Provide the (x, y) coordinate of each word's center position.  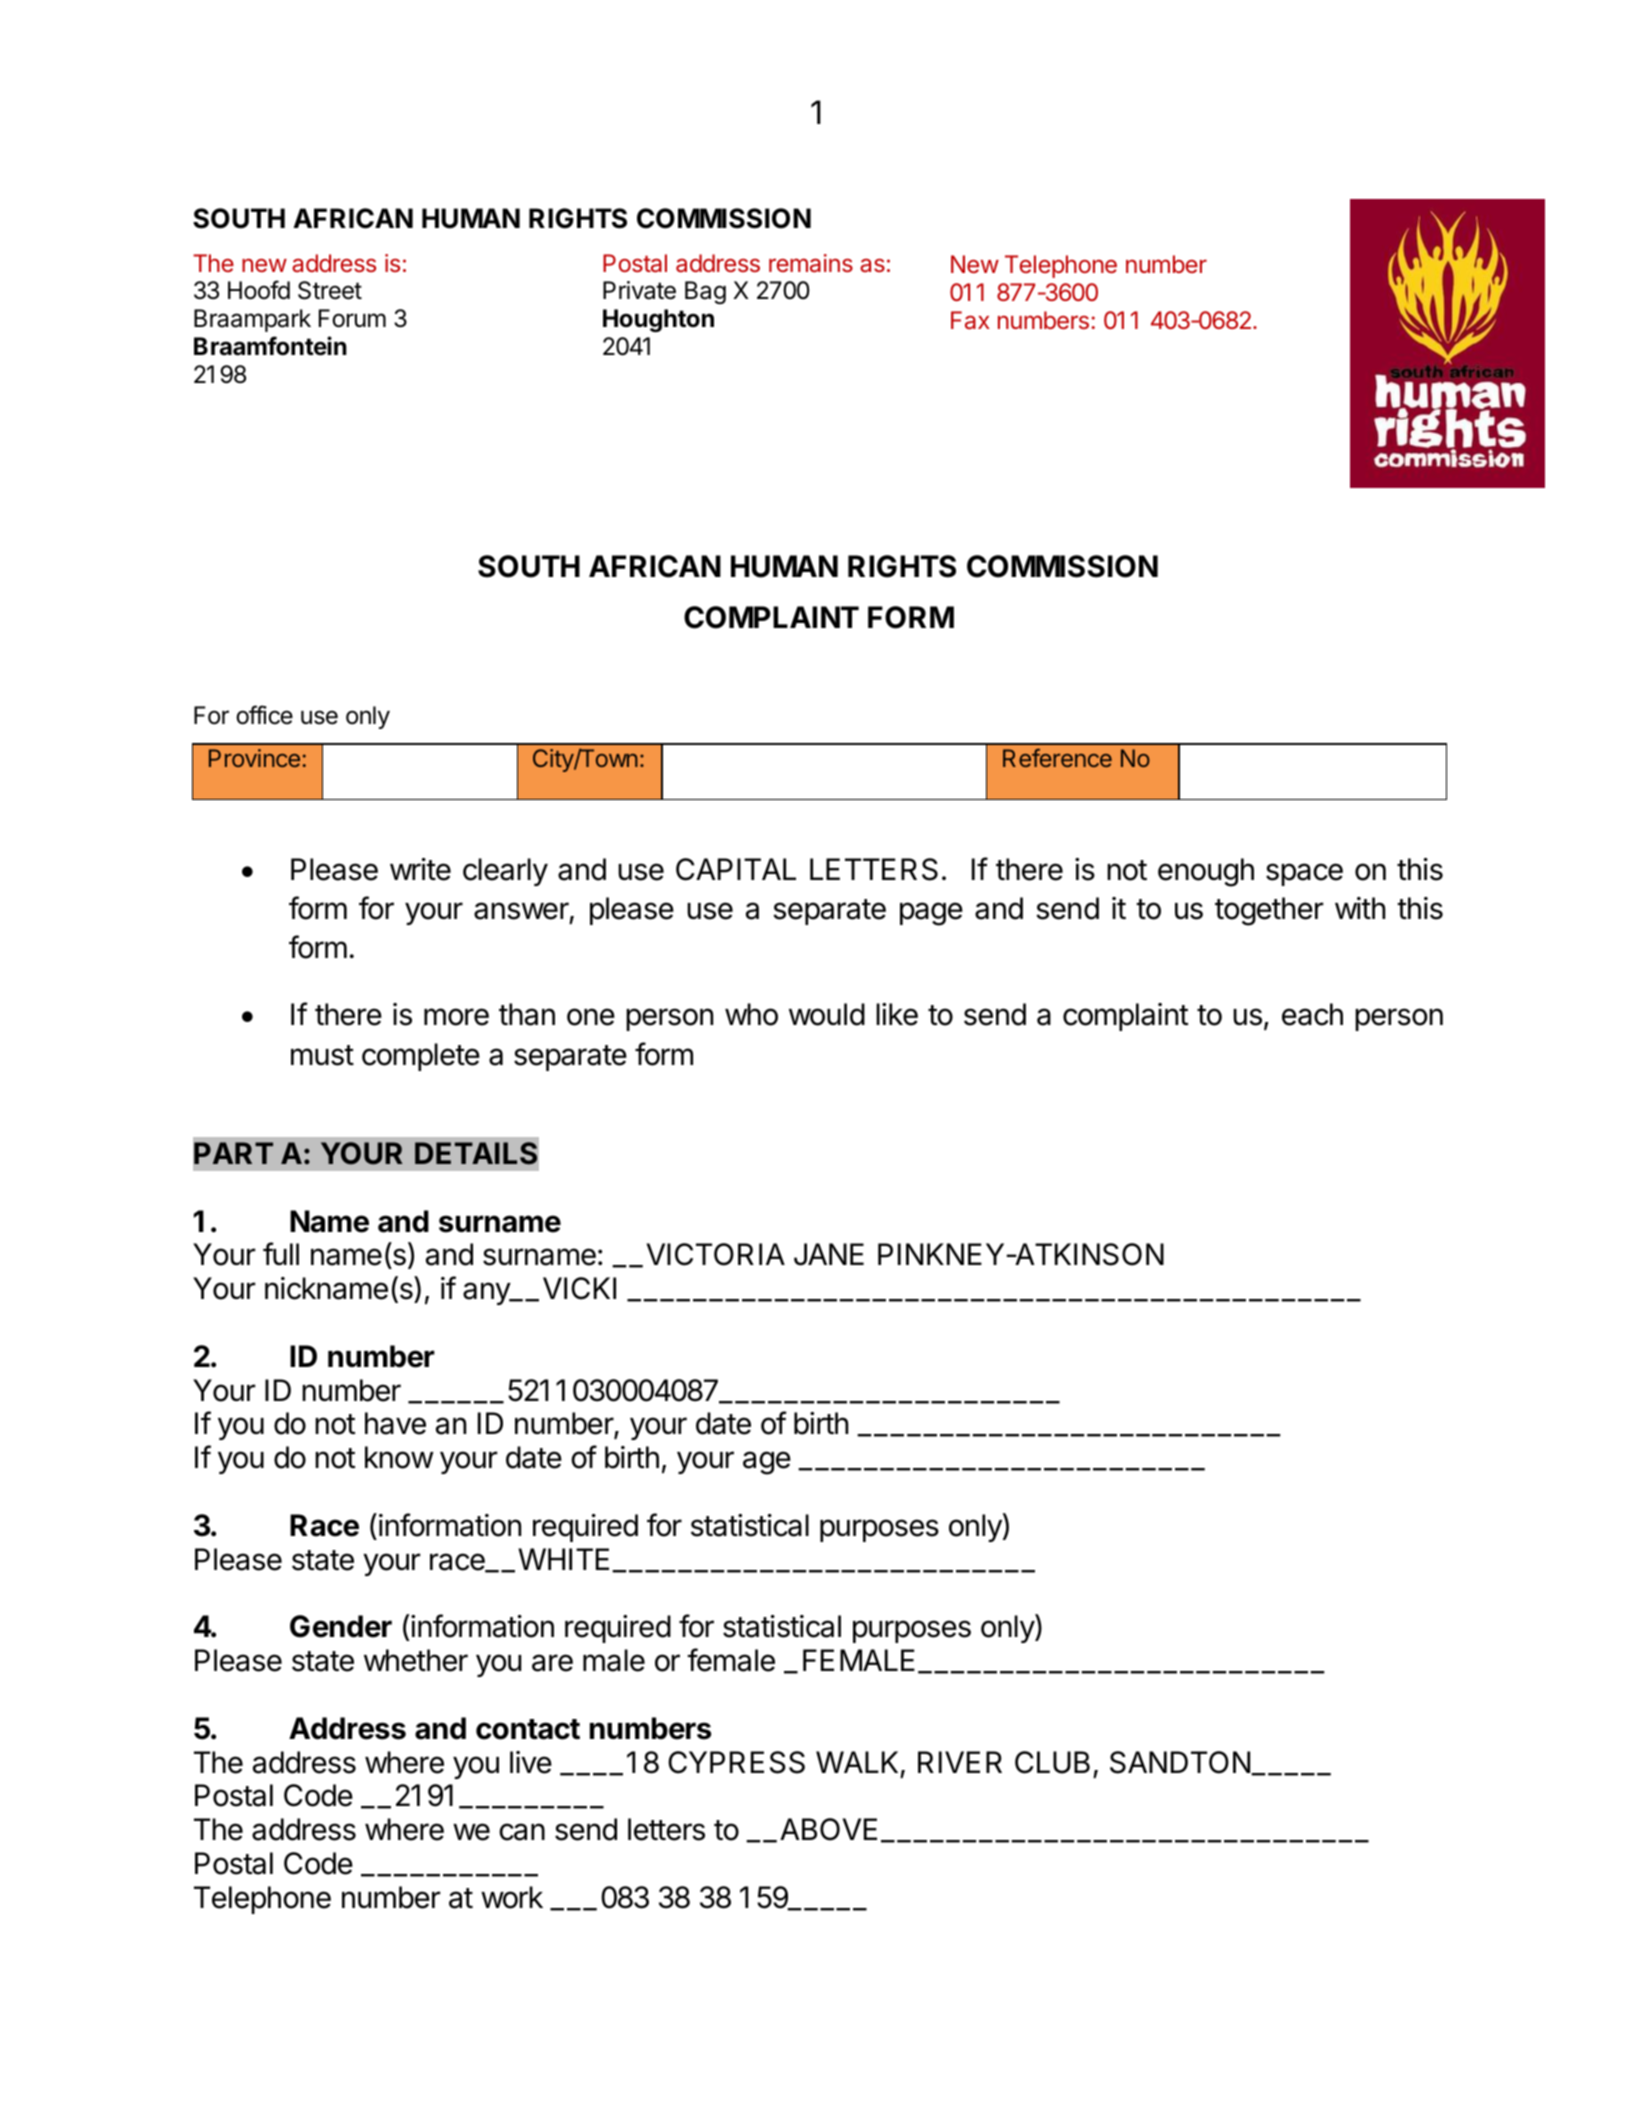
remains (811, 263)
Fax (970, 320)
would (827, 1014)
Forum (352, 318)
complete (421, 1057)
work (512, 1897)
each (1312, 1014)
